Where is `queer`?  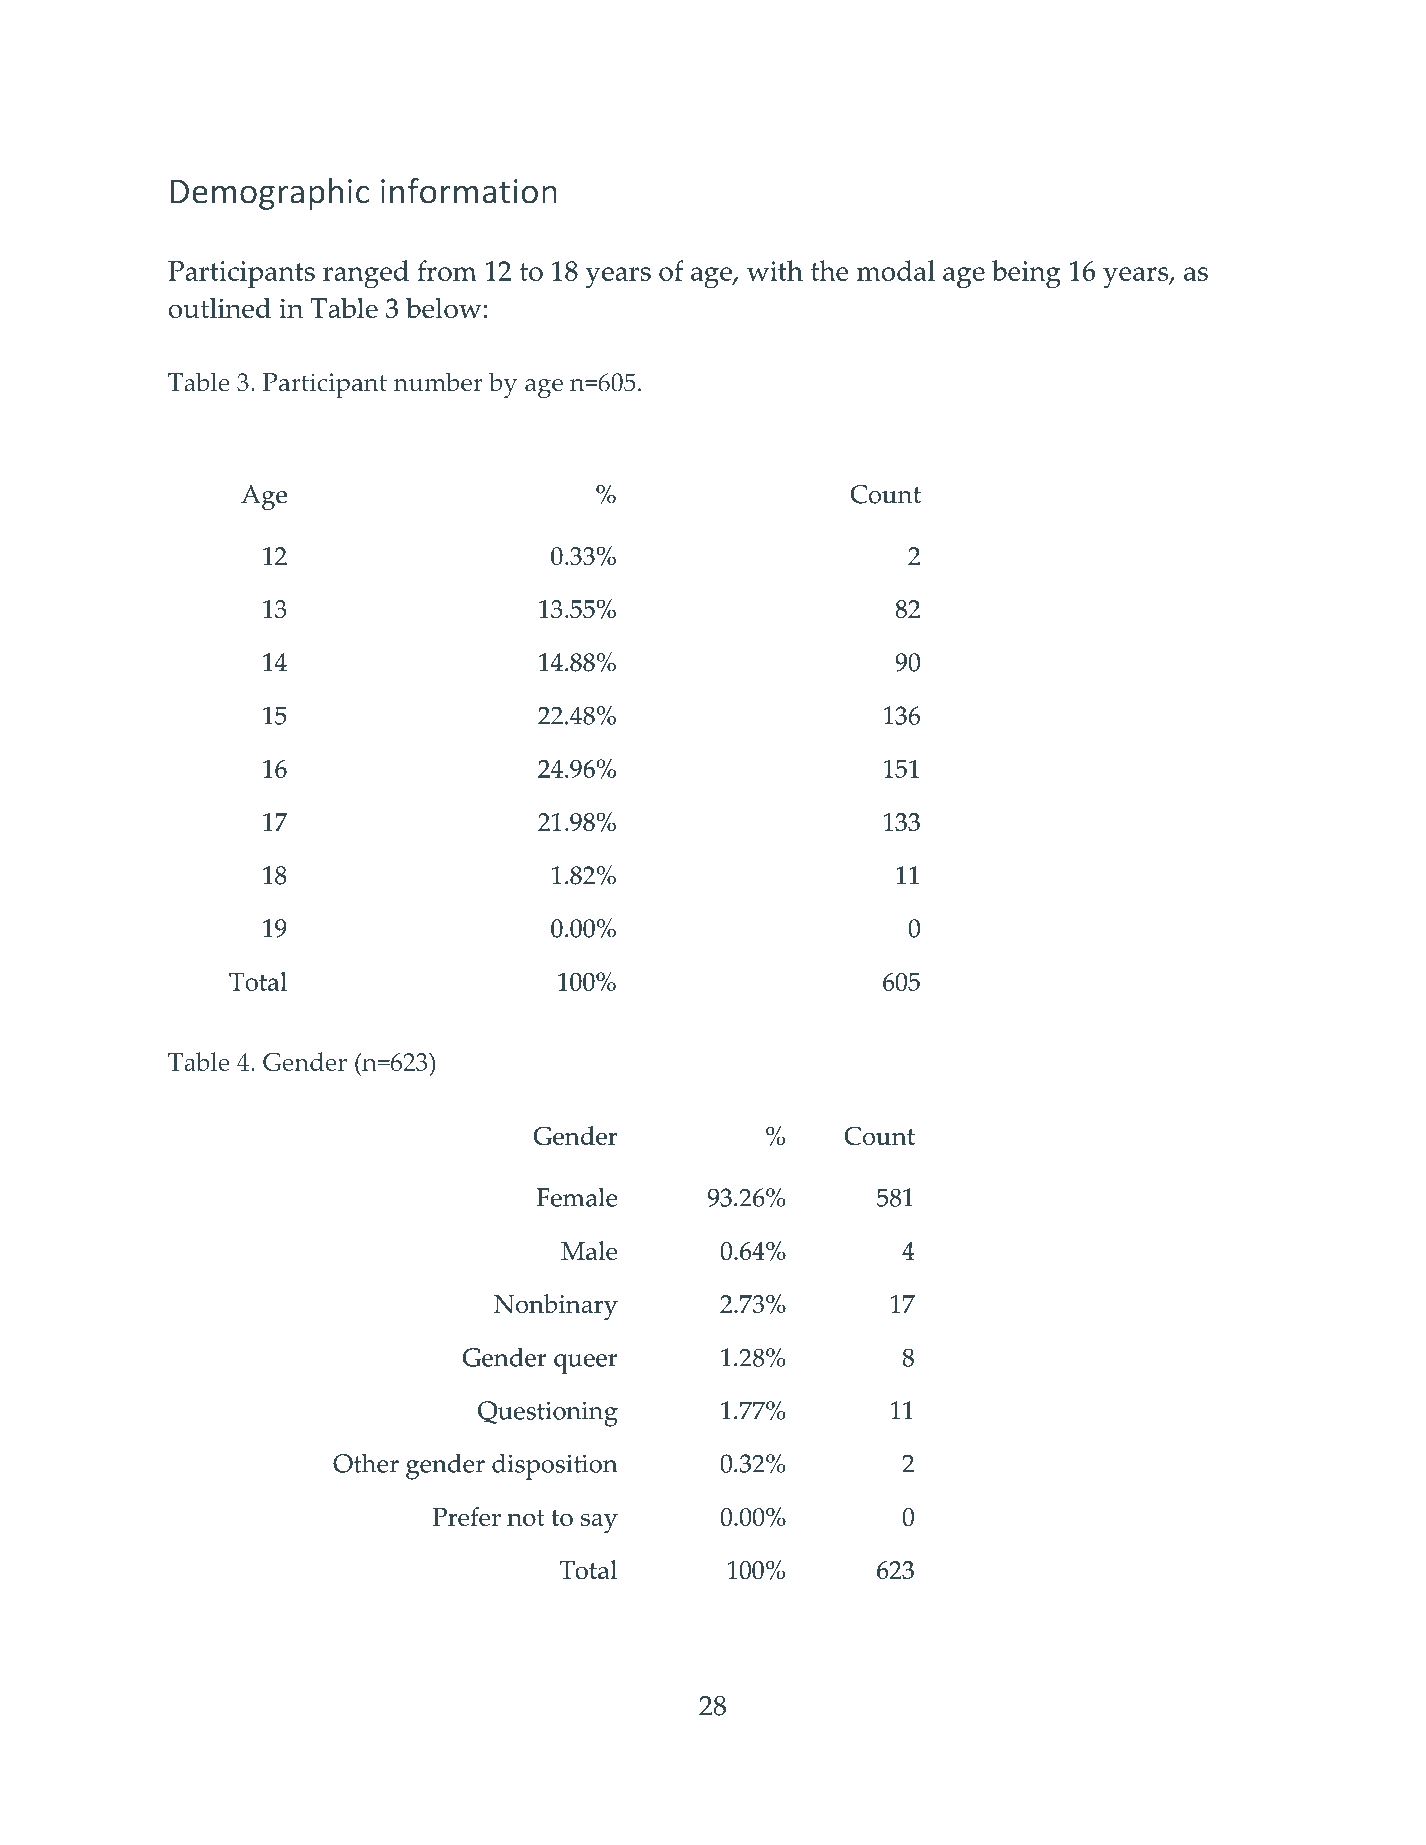 queer is located at coordinates (586, 1364).
